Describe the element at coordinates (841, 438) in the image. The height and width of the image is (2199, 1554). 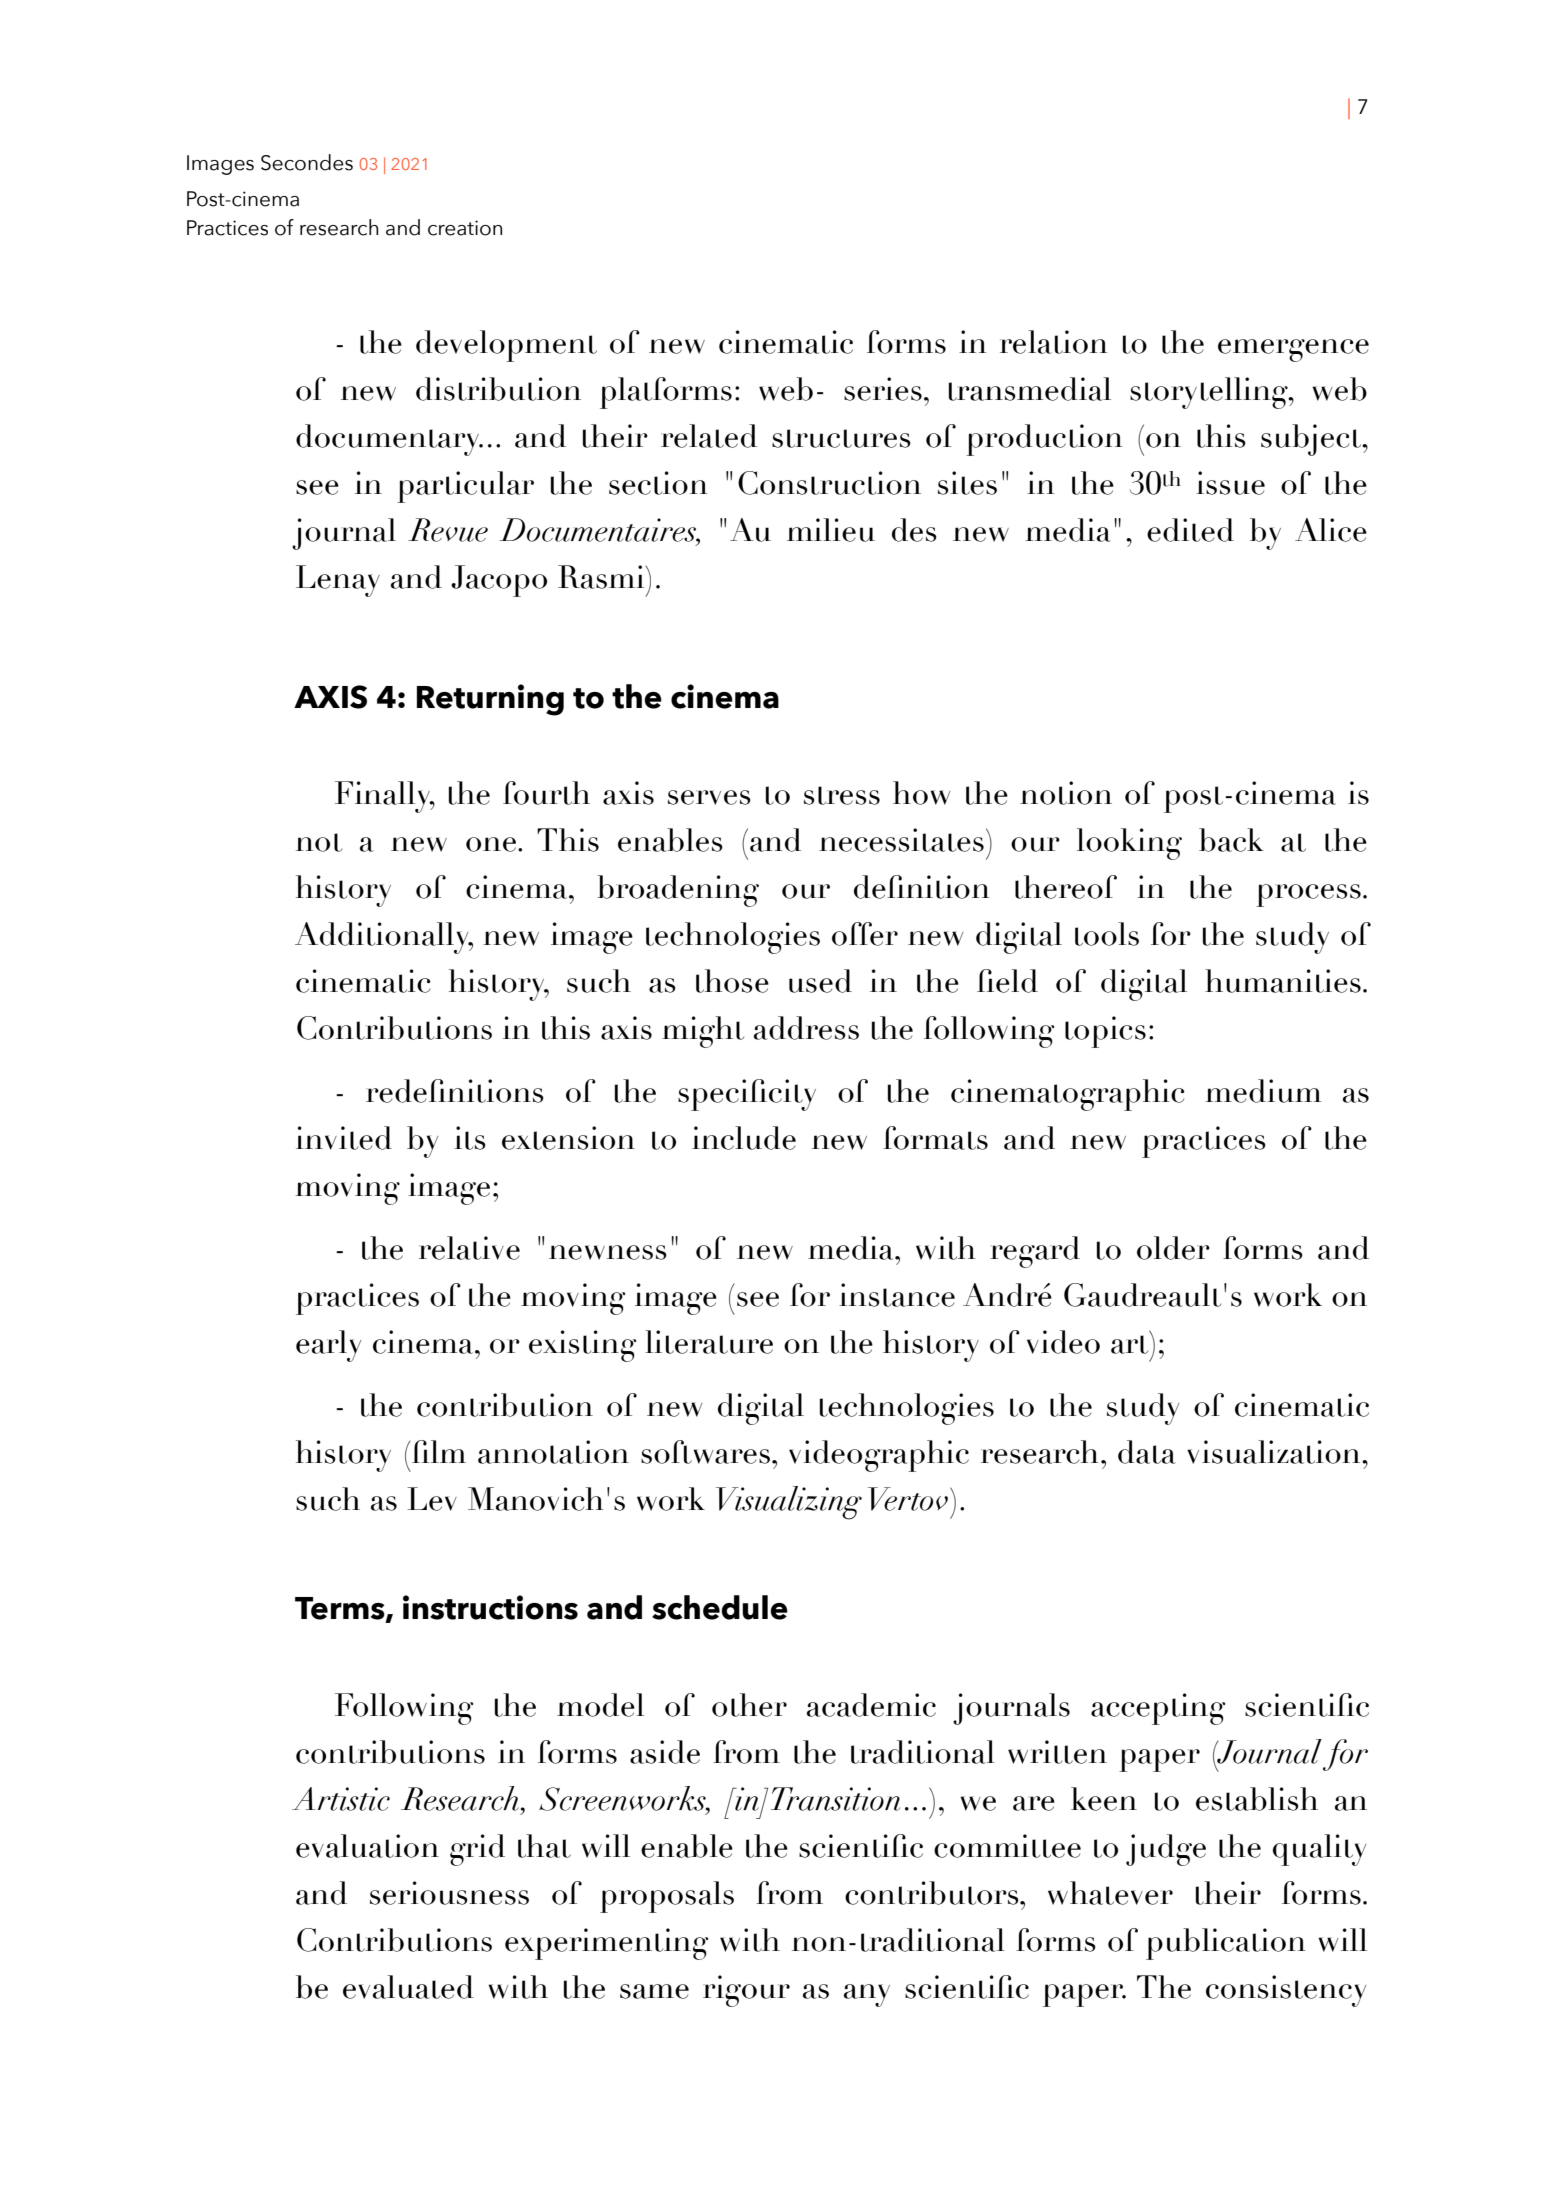
I see `structures` at that location.
